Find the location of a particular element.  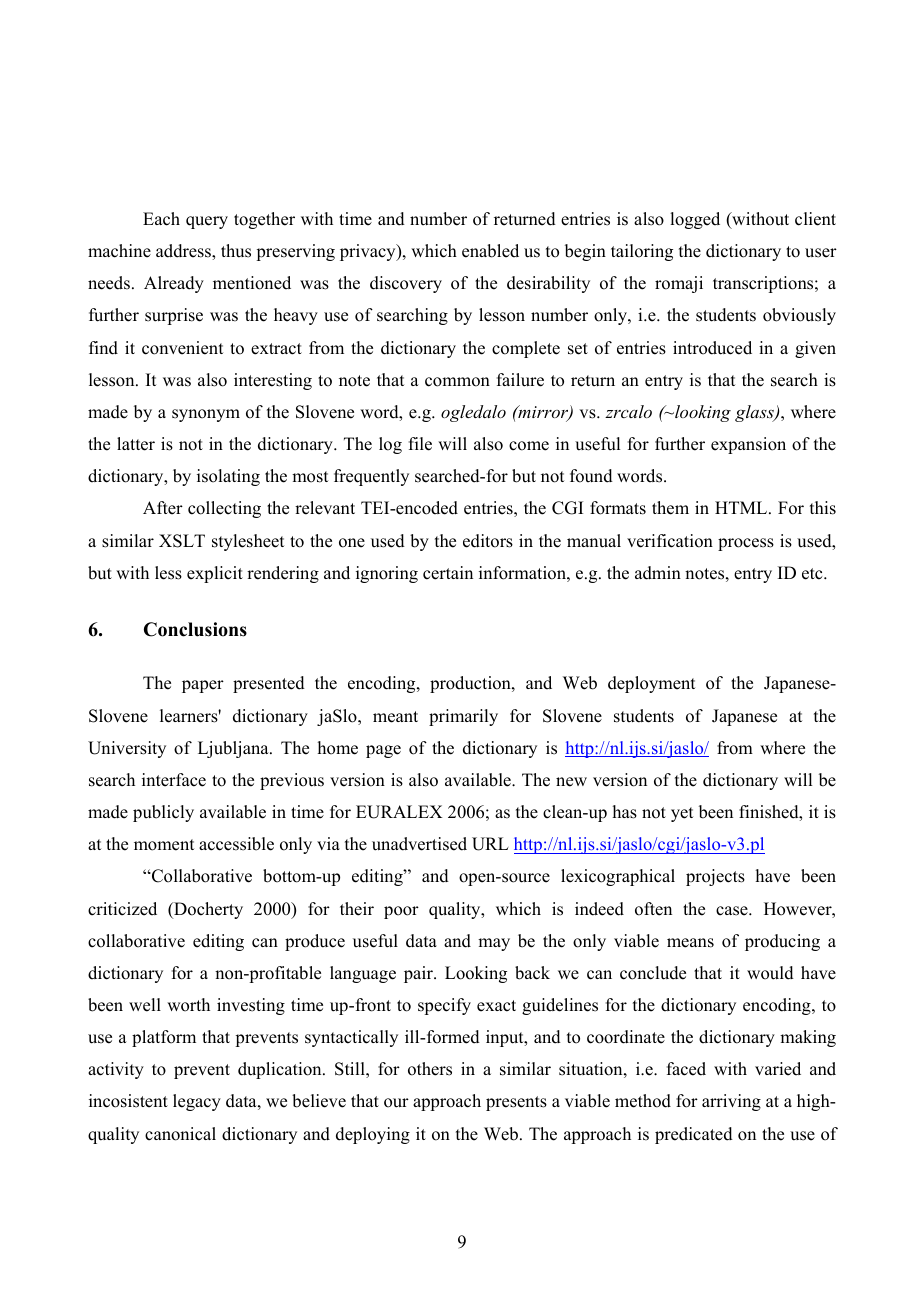

paper is located at coordinates (203, 686).
